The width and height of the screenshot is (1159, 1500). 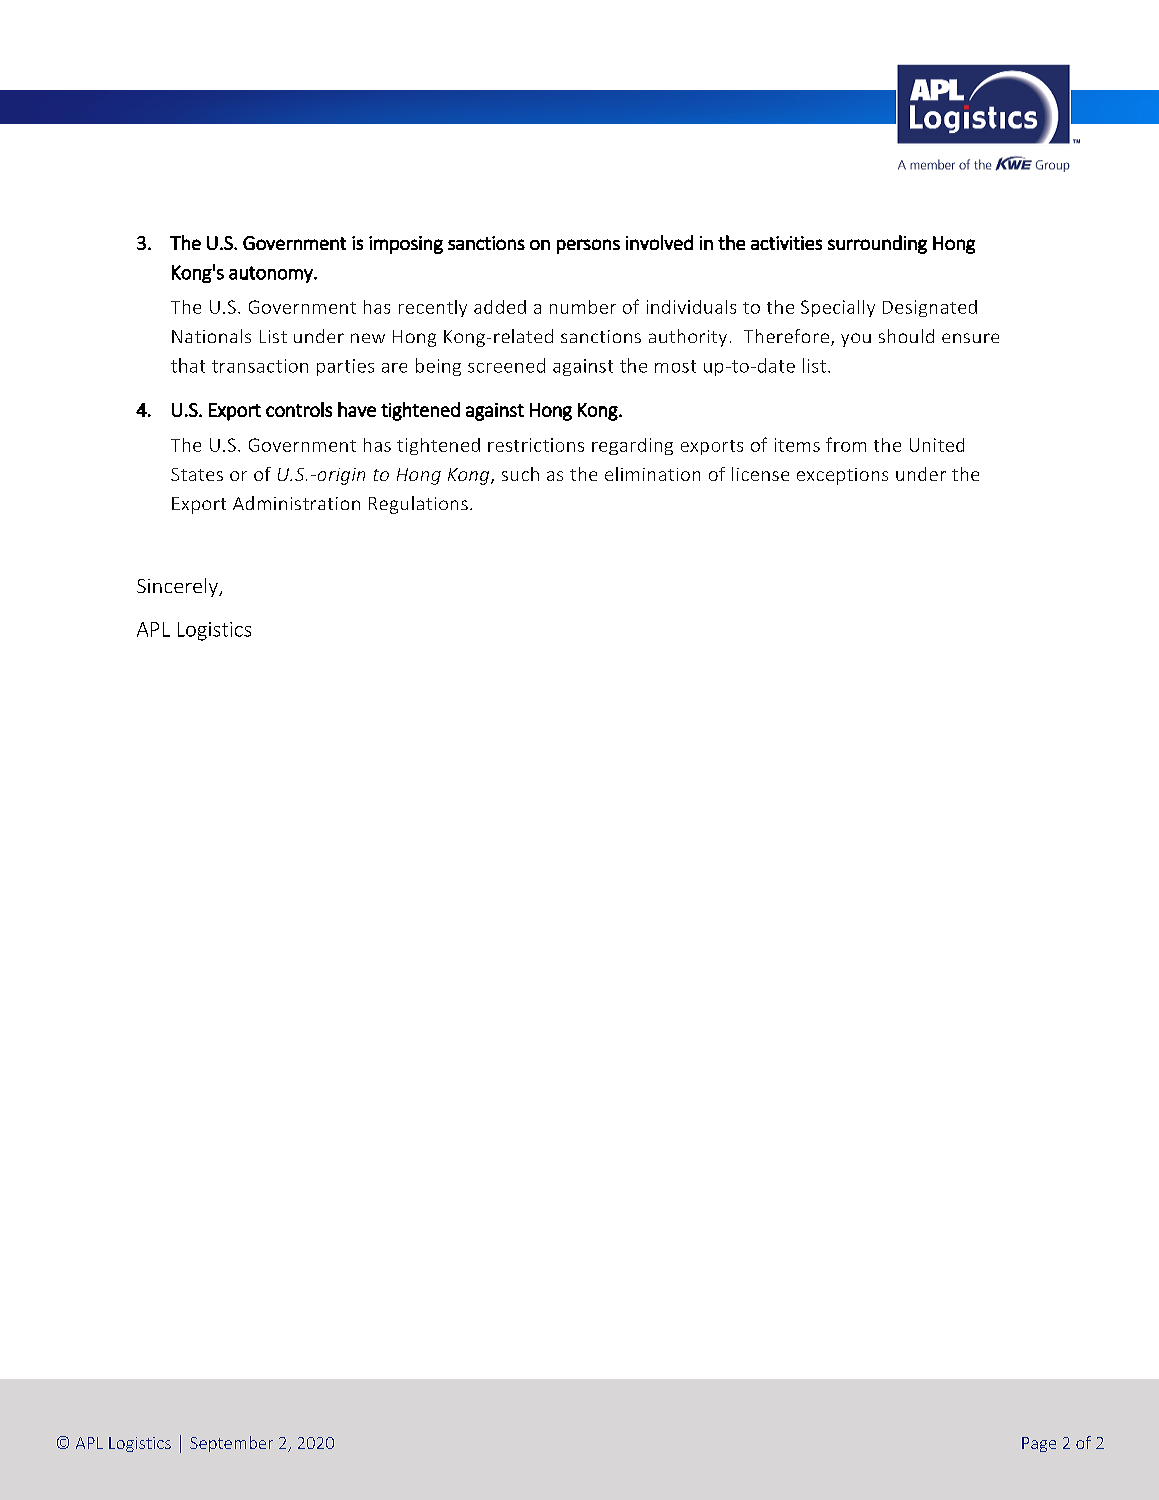 I want to click on autonomy, so click(x=272, y=274).
